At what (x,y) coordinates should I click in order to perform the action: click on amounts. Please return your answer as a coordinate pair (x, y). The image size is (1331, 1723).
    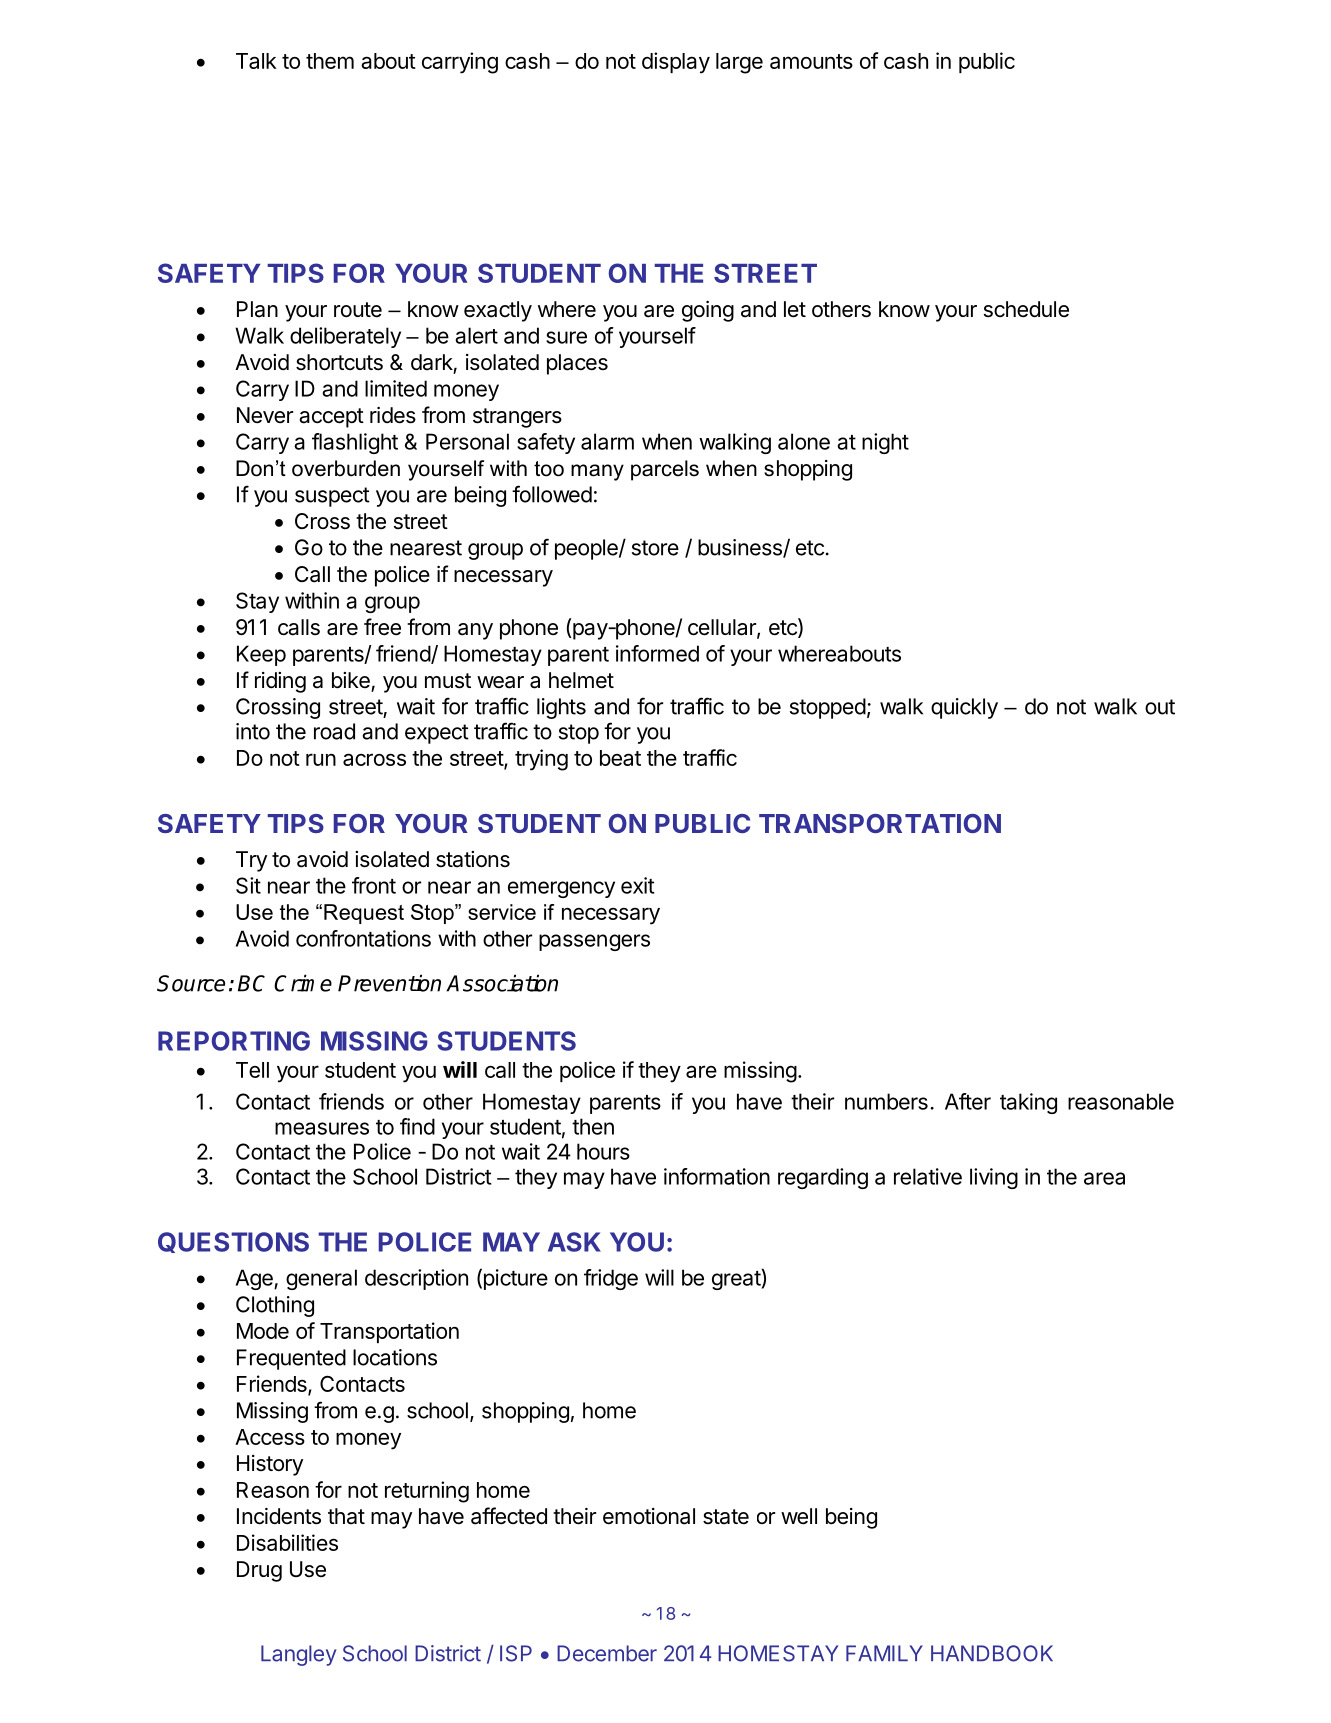
    Looking at the image, I should click on (811, 61).
